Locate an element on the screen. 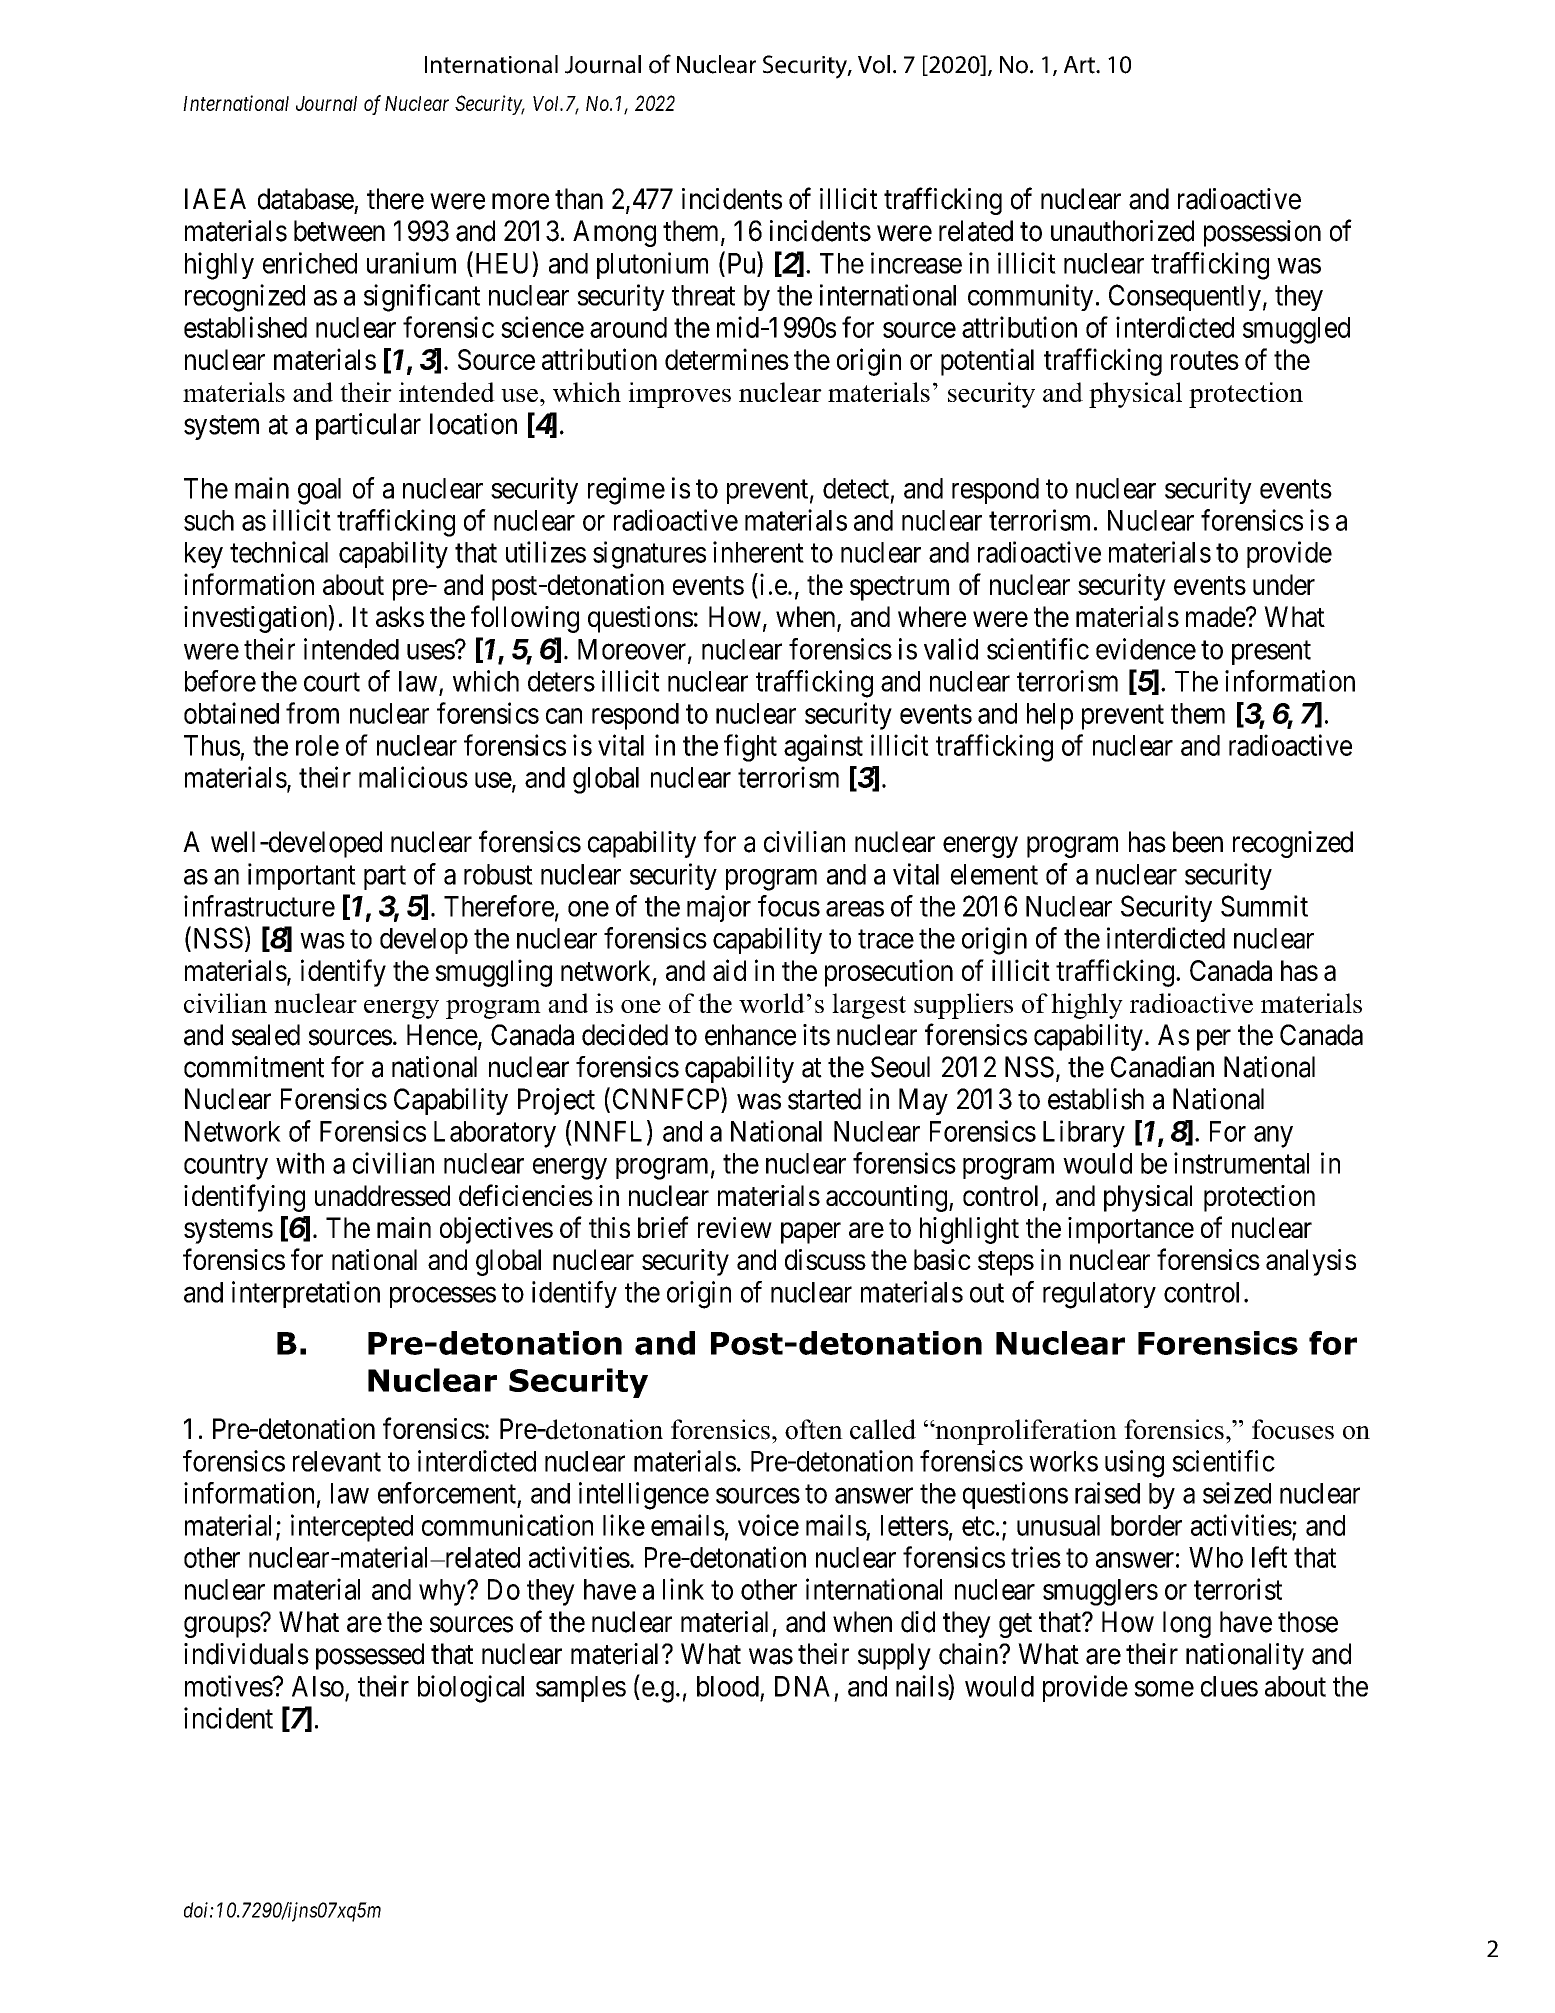 The image size is (1555, 2013). possessed is located at coordinates (370, 1656).
